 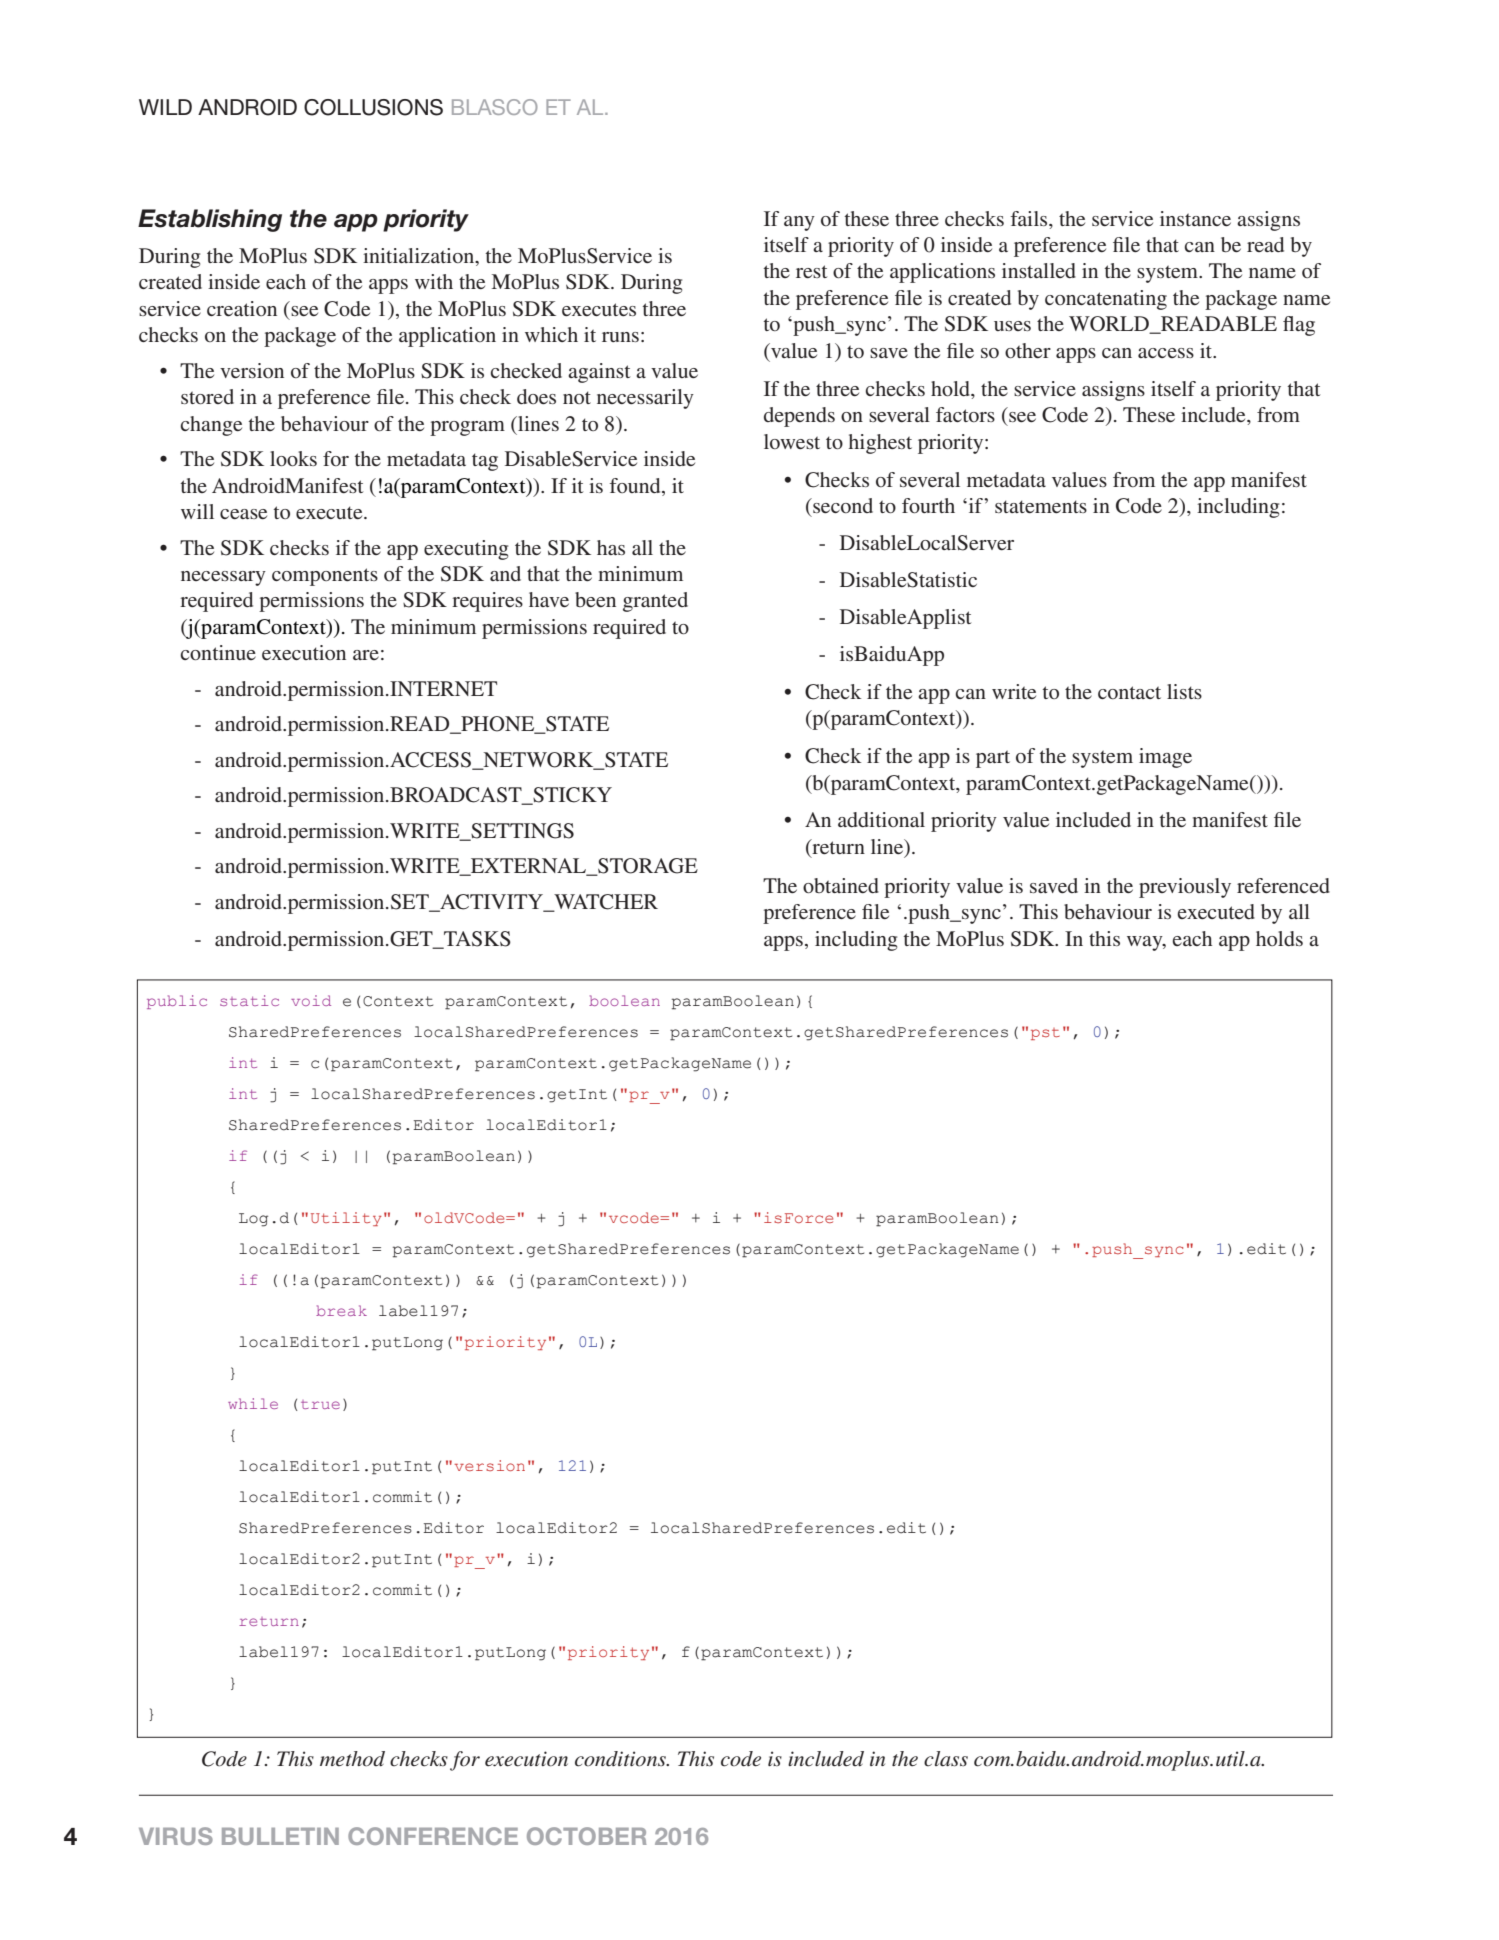 I want to click on continue, so click(x=218, y=652).
